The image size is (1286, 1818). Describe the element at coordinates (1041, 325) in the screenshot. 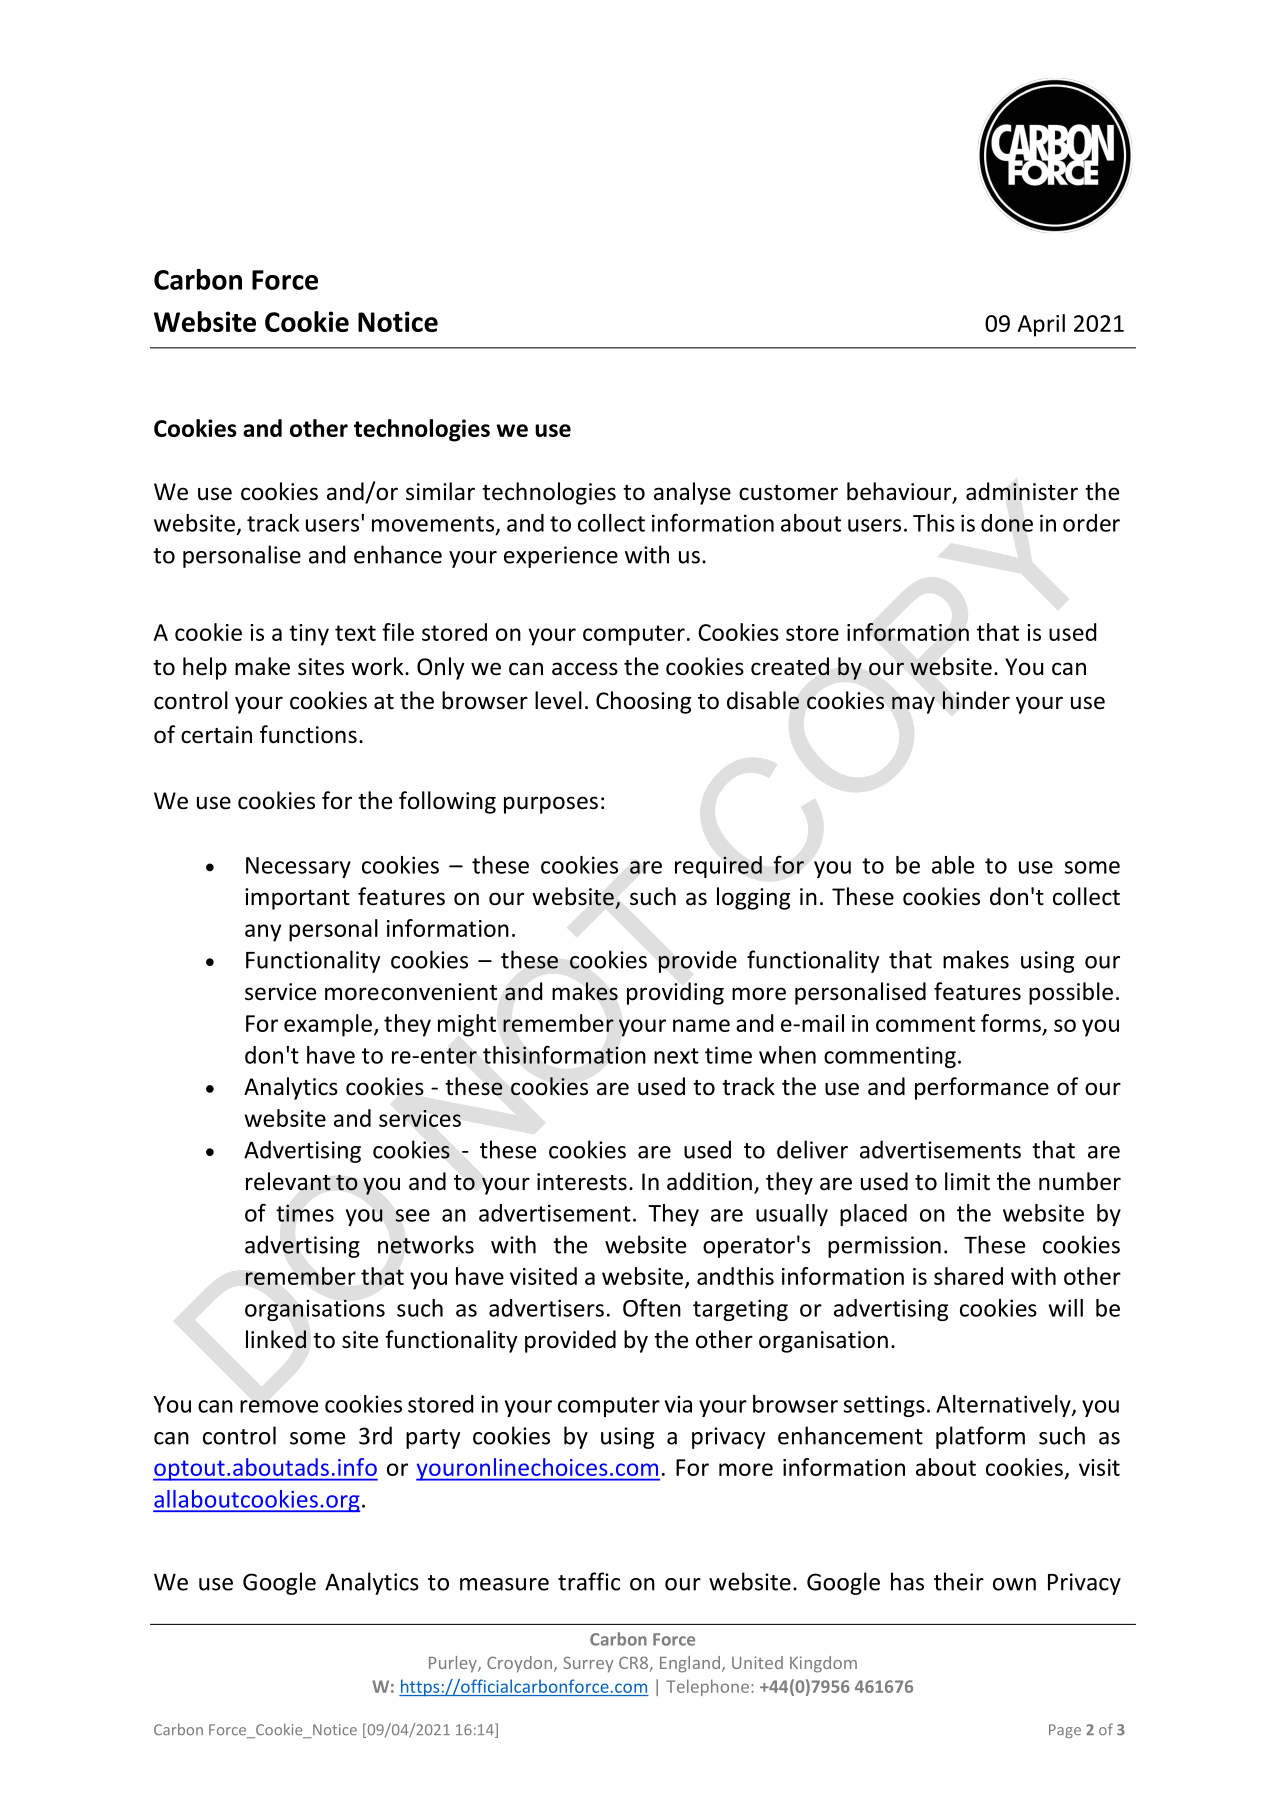

I see `April` at that location.
